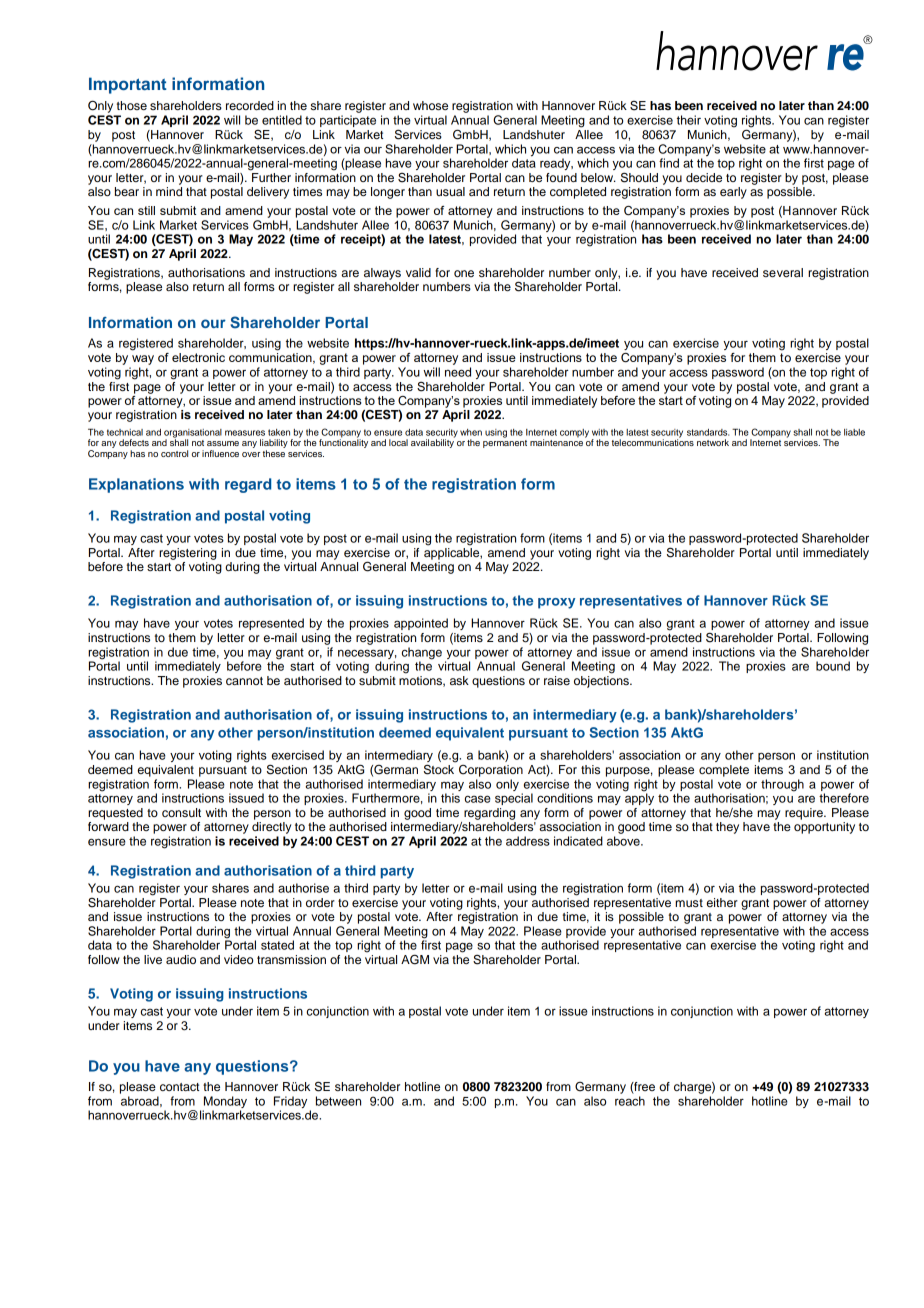  Describe the element at coordinates (528, 841) in the screenshot. I see `address` at that location.
